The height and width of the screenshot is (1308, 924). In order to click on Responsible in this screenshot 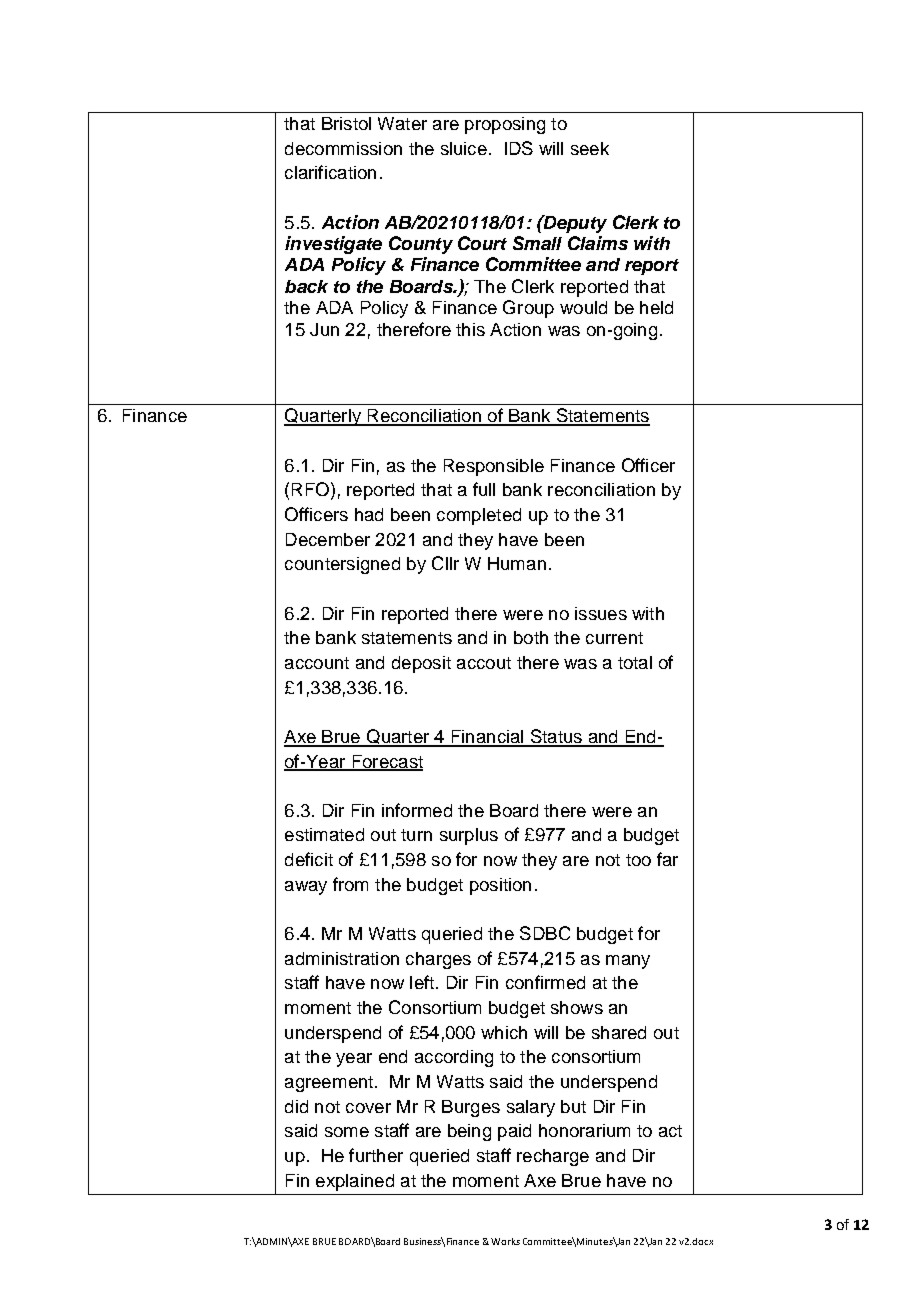, I will do `click(494, 467)`.
